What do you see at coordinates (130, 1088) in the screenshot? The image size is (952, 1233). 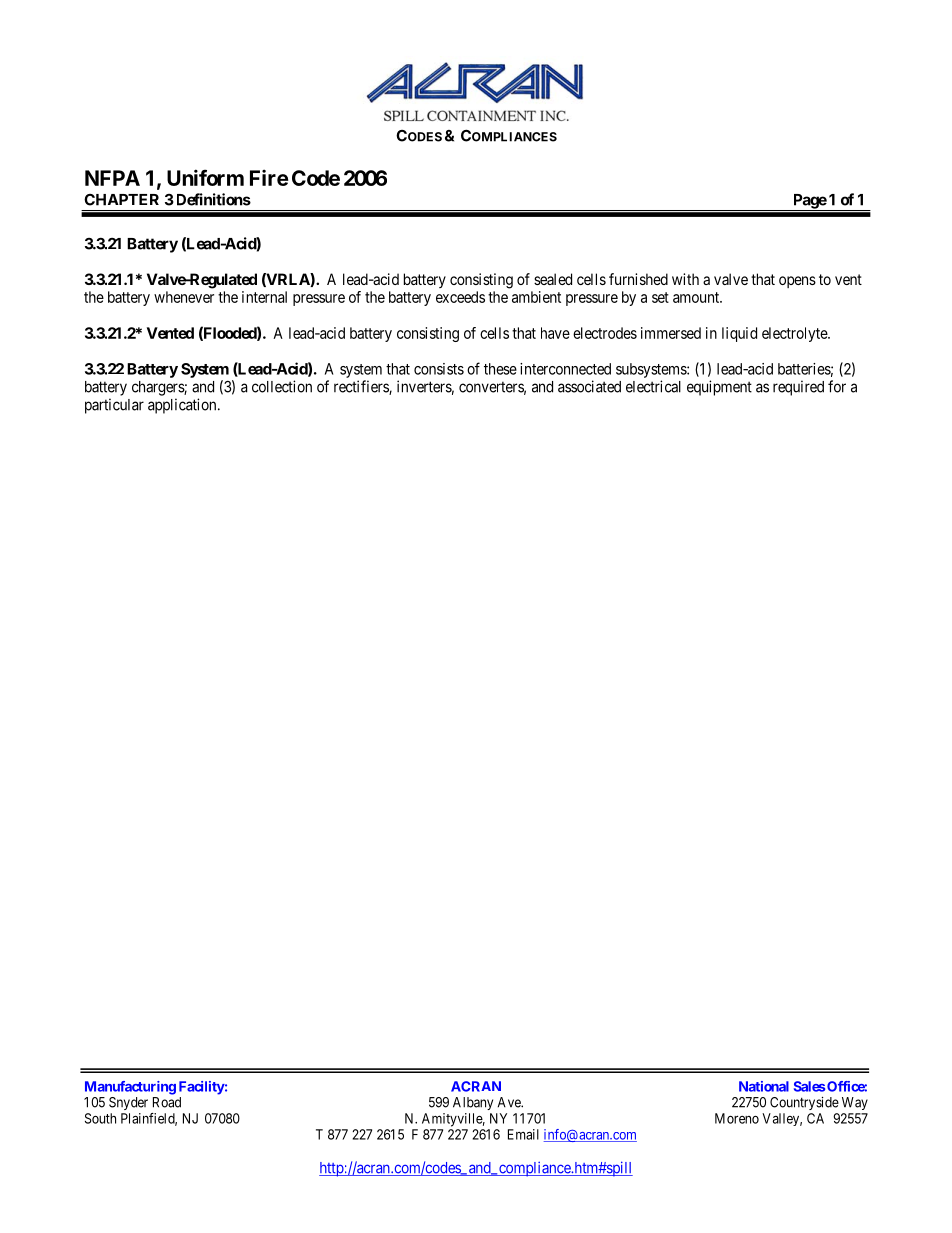 I see `Manufacturing` at bounding box center [130, 1088].
